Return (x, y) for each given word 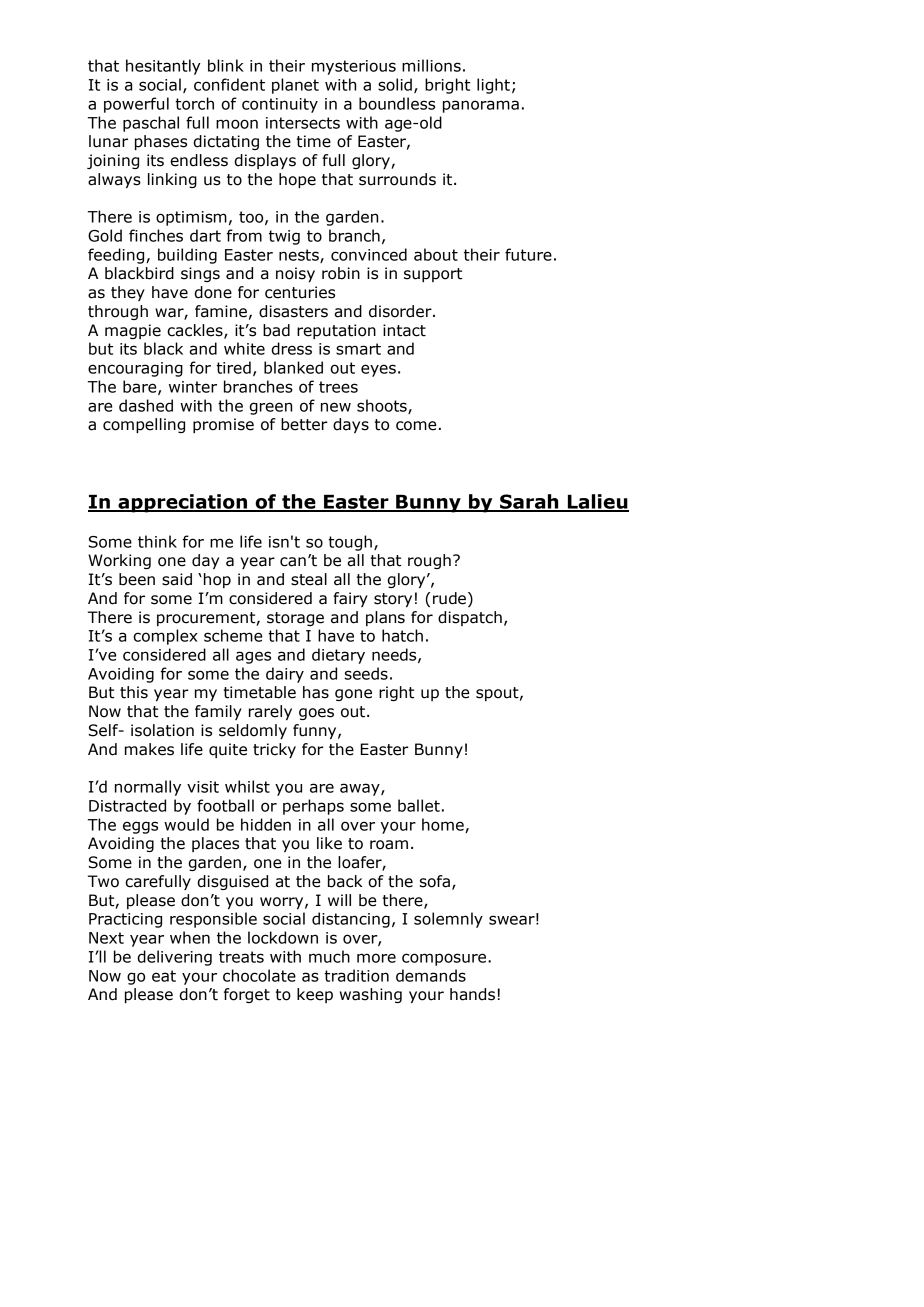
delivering (174, 958)
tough (350, 543)
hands (472, 994)
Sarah (529, 502)
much (329, 956)
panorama (481, 106)
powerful (136, 105)
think (157, 541)
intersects (303, 123)
